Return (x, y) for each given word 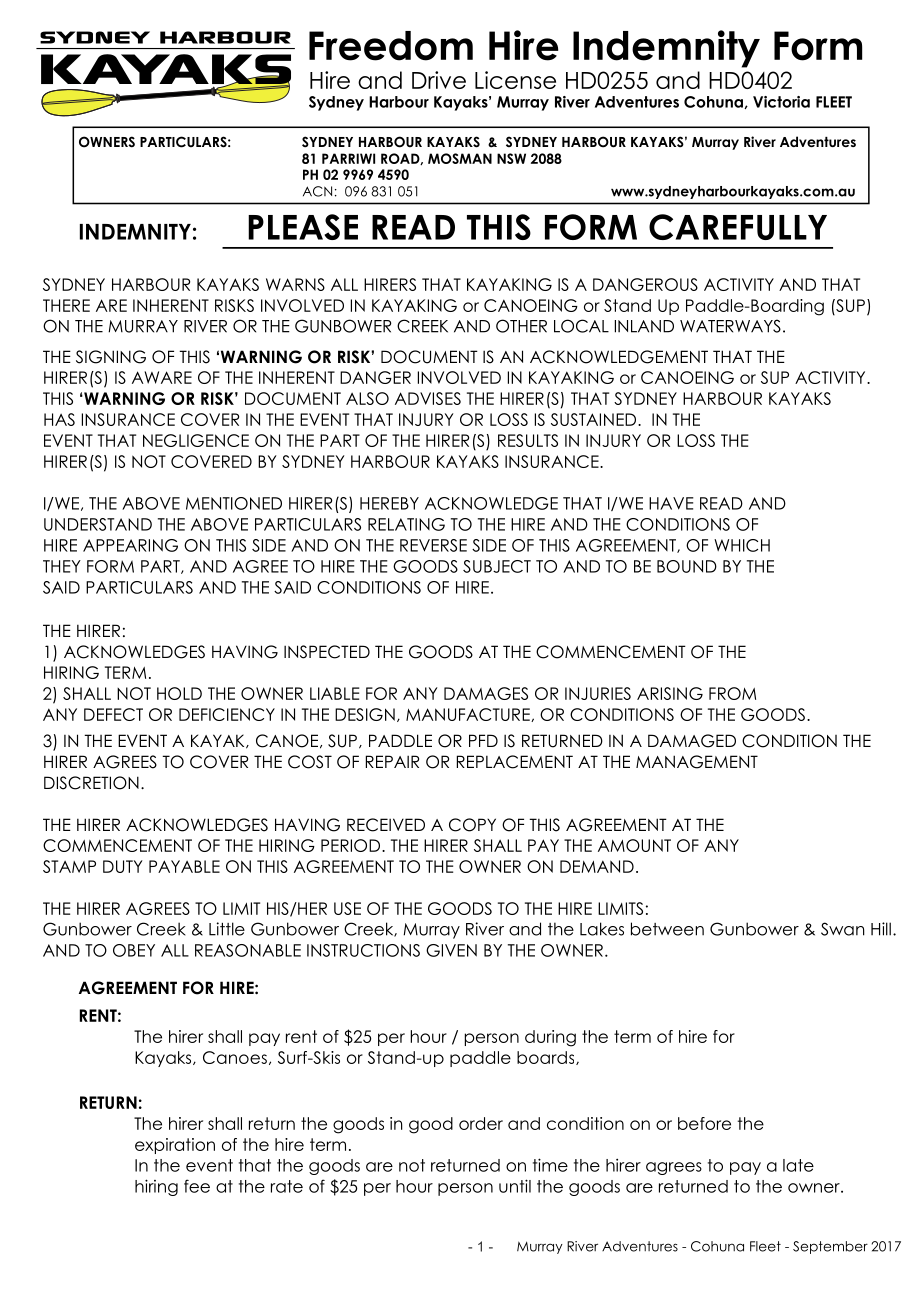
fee (197, 1186)
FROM (732, 693)
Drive (439, 80)
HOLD (179, 693)
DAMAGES (486, 693)
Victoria (781, 102)
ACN (317, 191)
